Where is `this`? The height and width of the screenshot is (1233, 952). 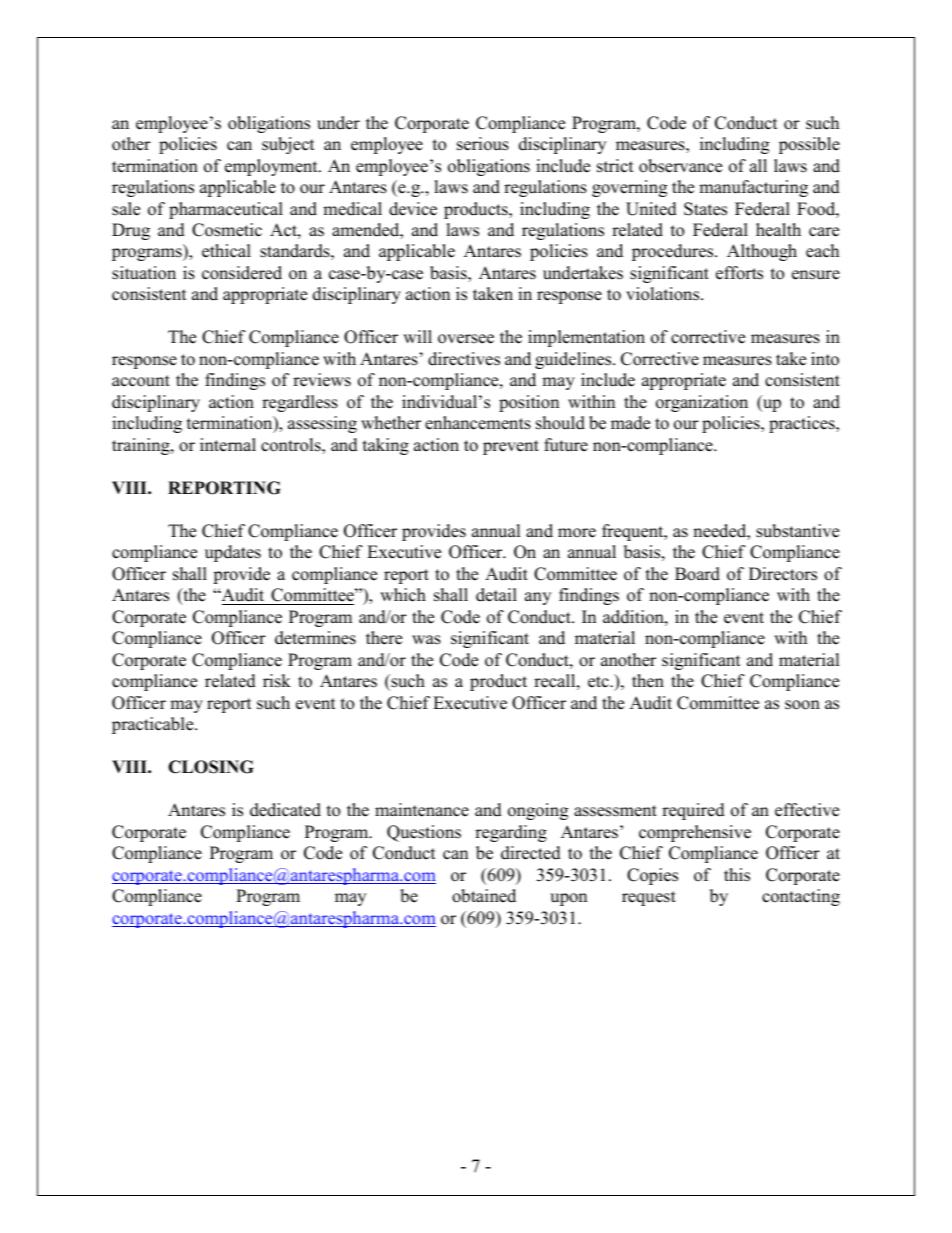
this is located at coordinates (737, 875).
